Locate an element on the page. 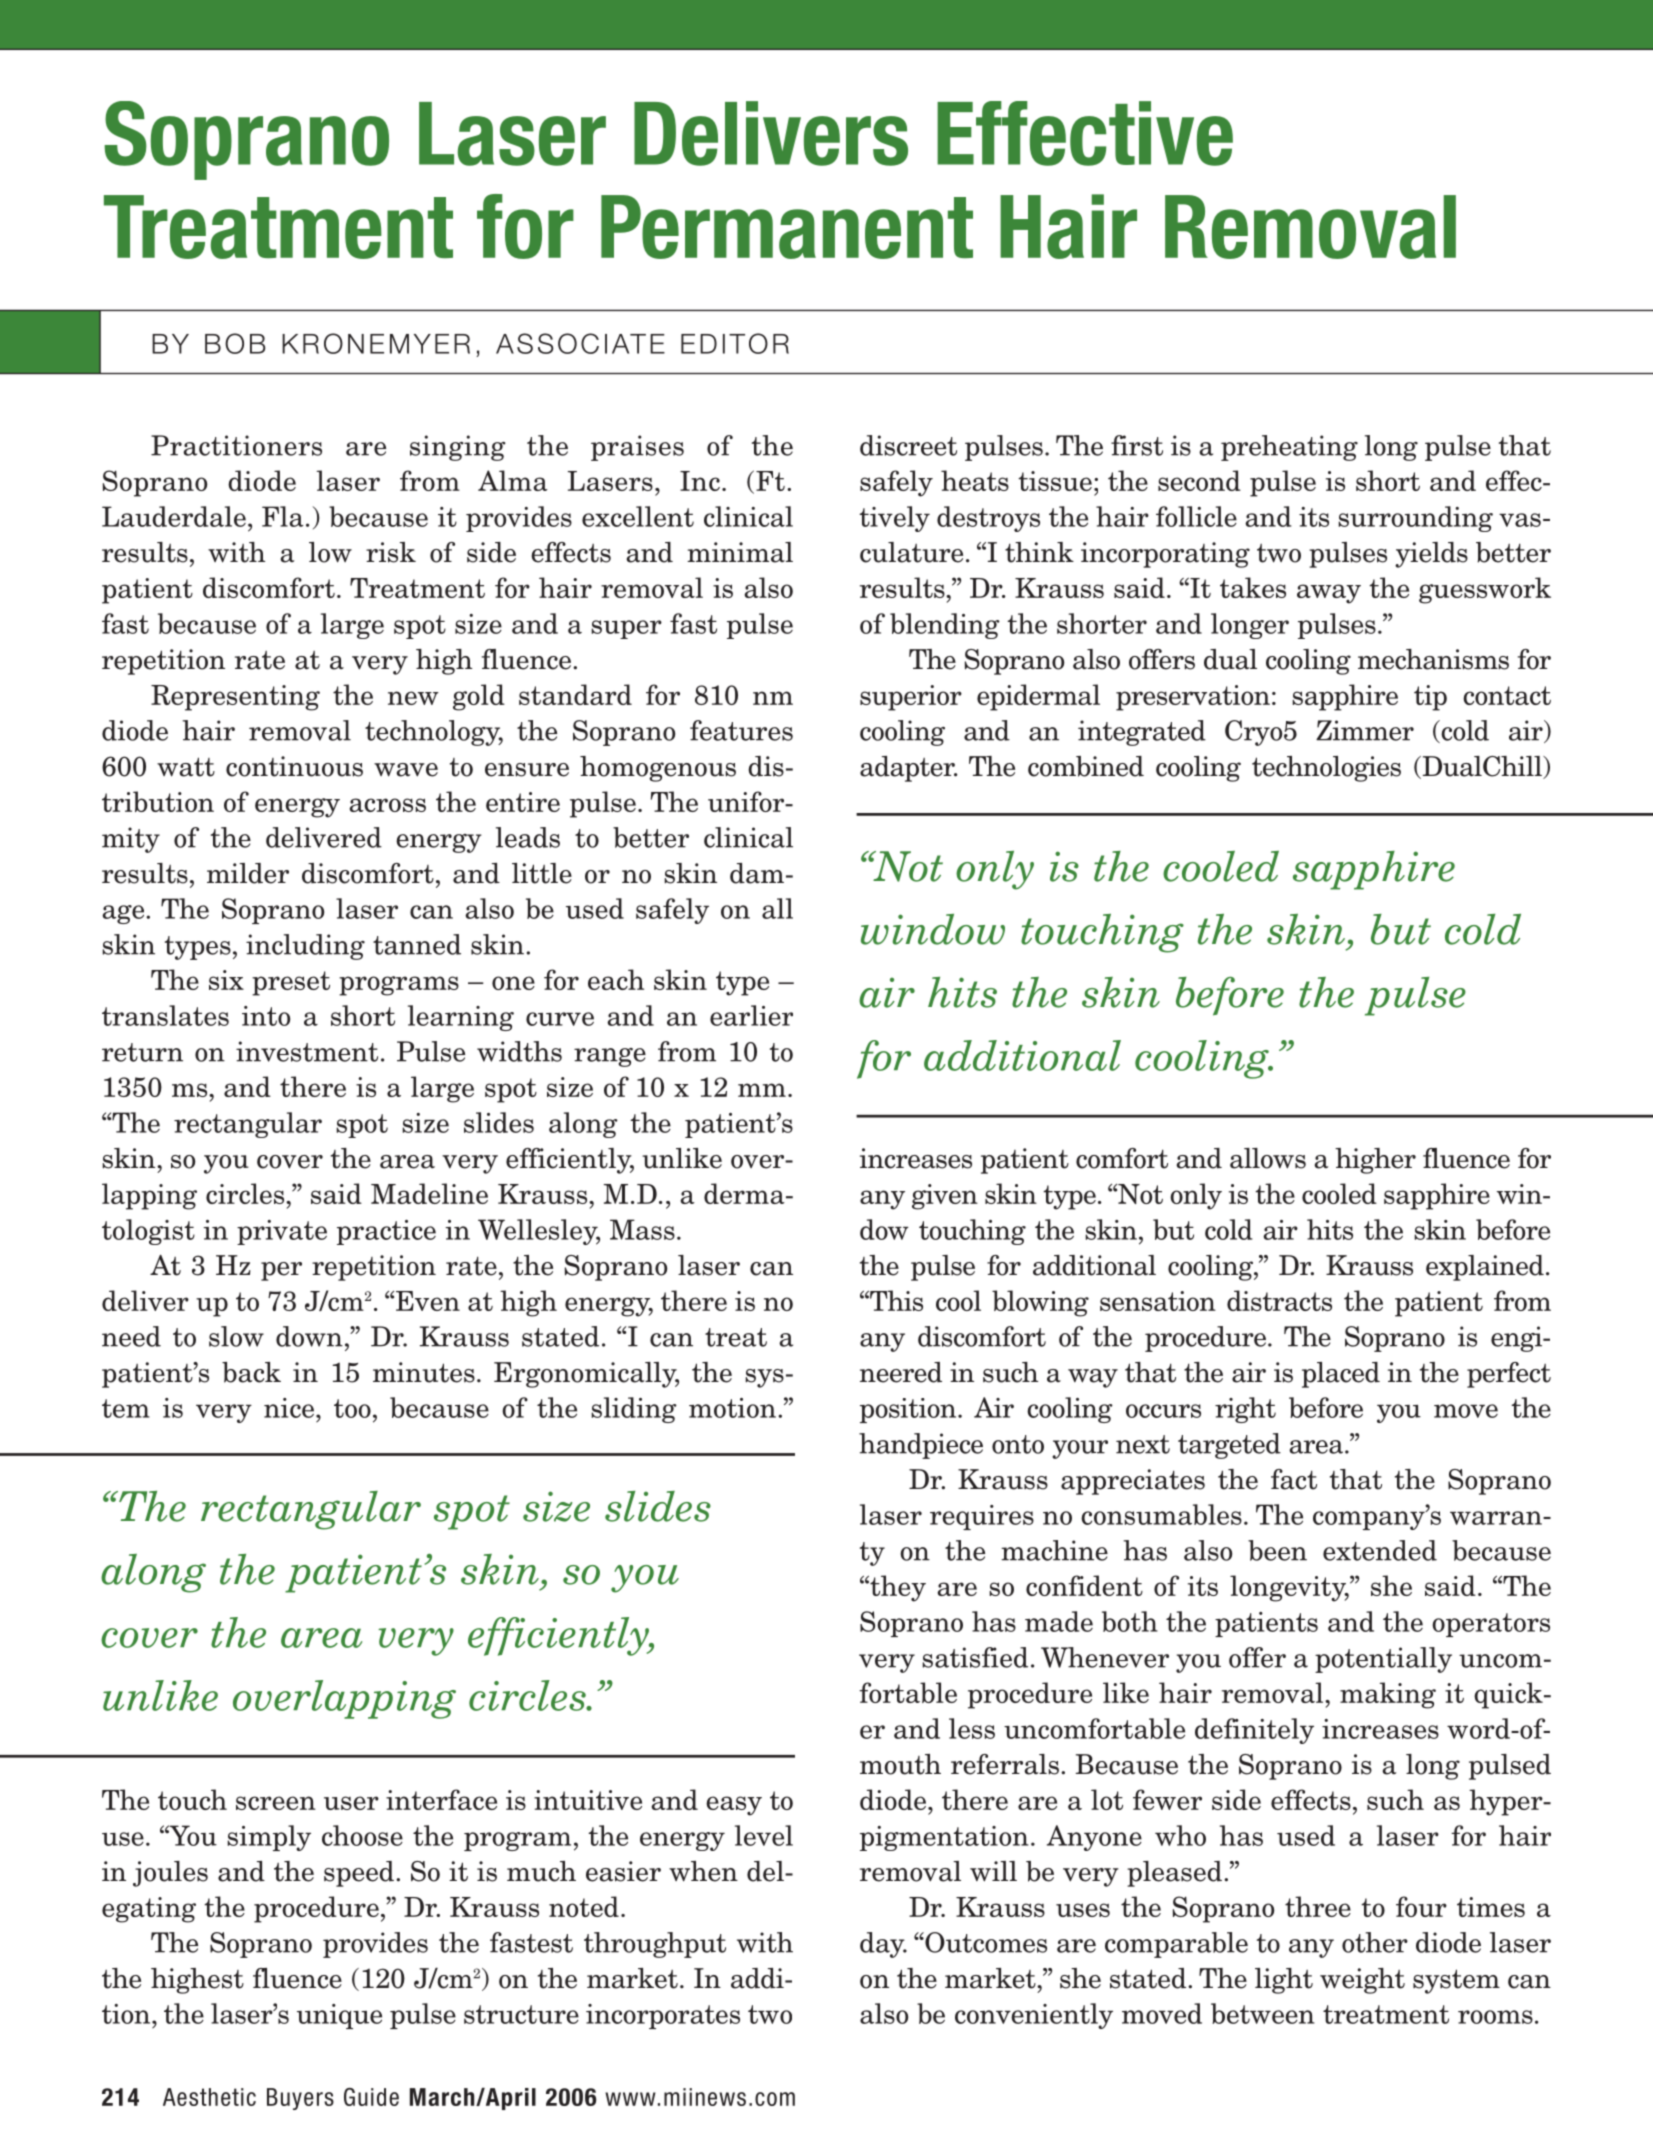 This image has width=1653, height=2147. nice is located at coordinates (290, 1408).
